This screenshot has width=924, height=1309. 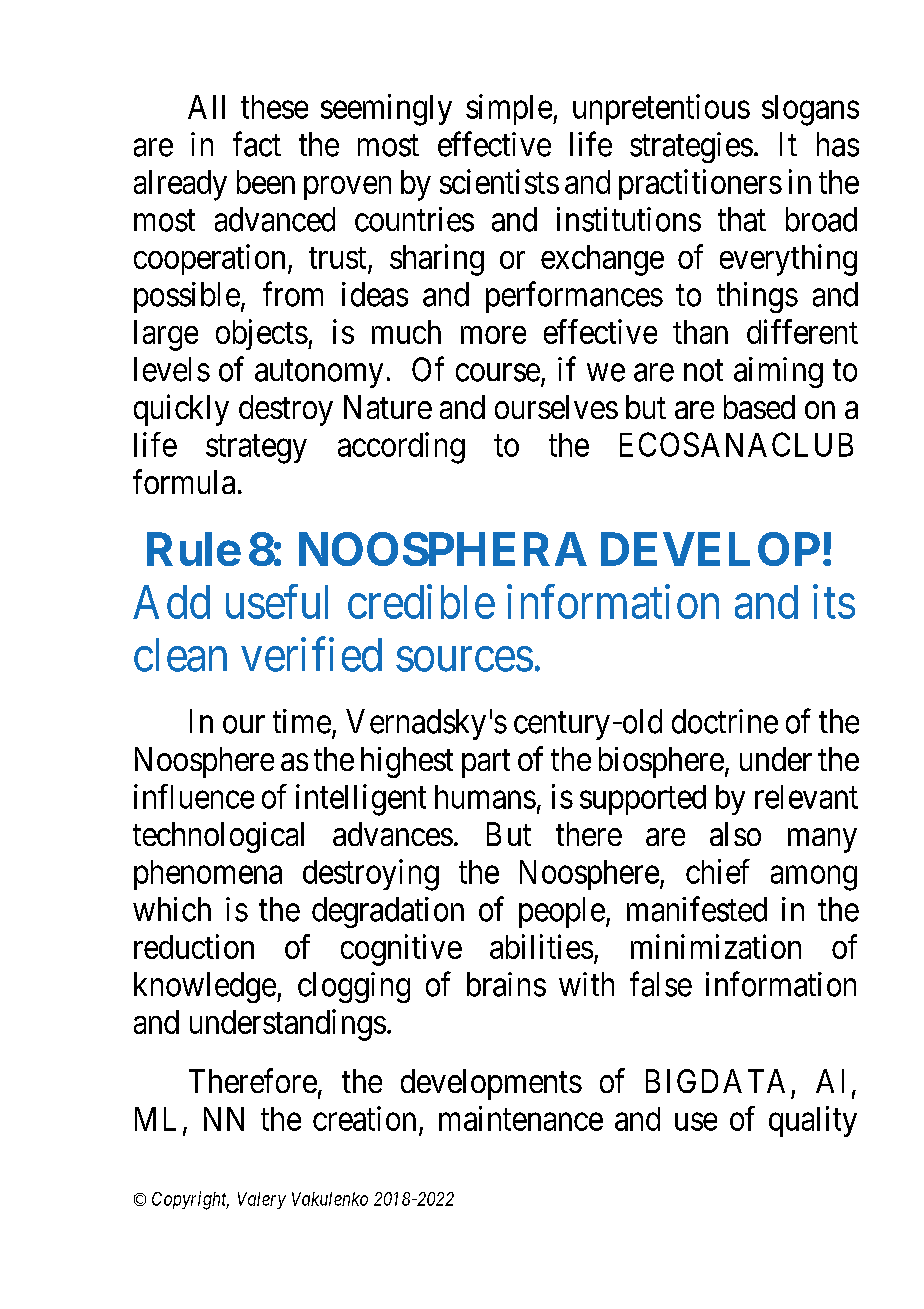 What do you see at coordinates (521, 1118) in the screenshot?
I see `maintenance` at bounding box center [521, 1118].
